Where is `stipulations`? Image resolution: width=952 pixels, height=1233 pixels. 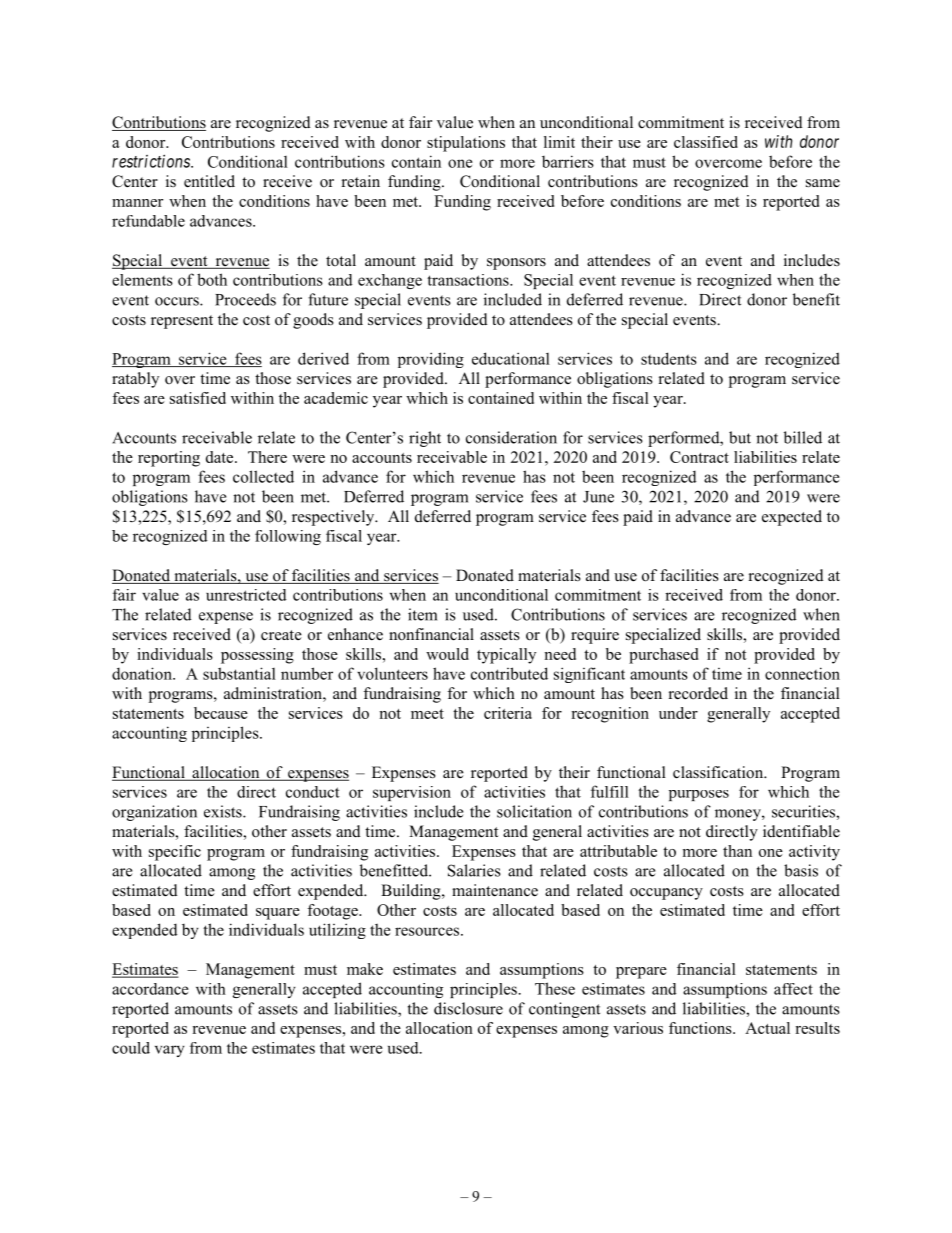 stipulations is located at coordinates (466, 144).
